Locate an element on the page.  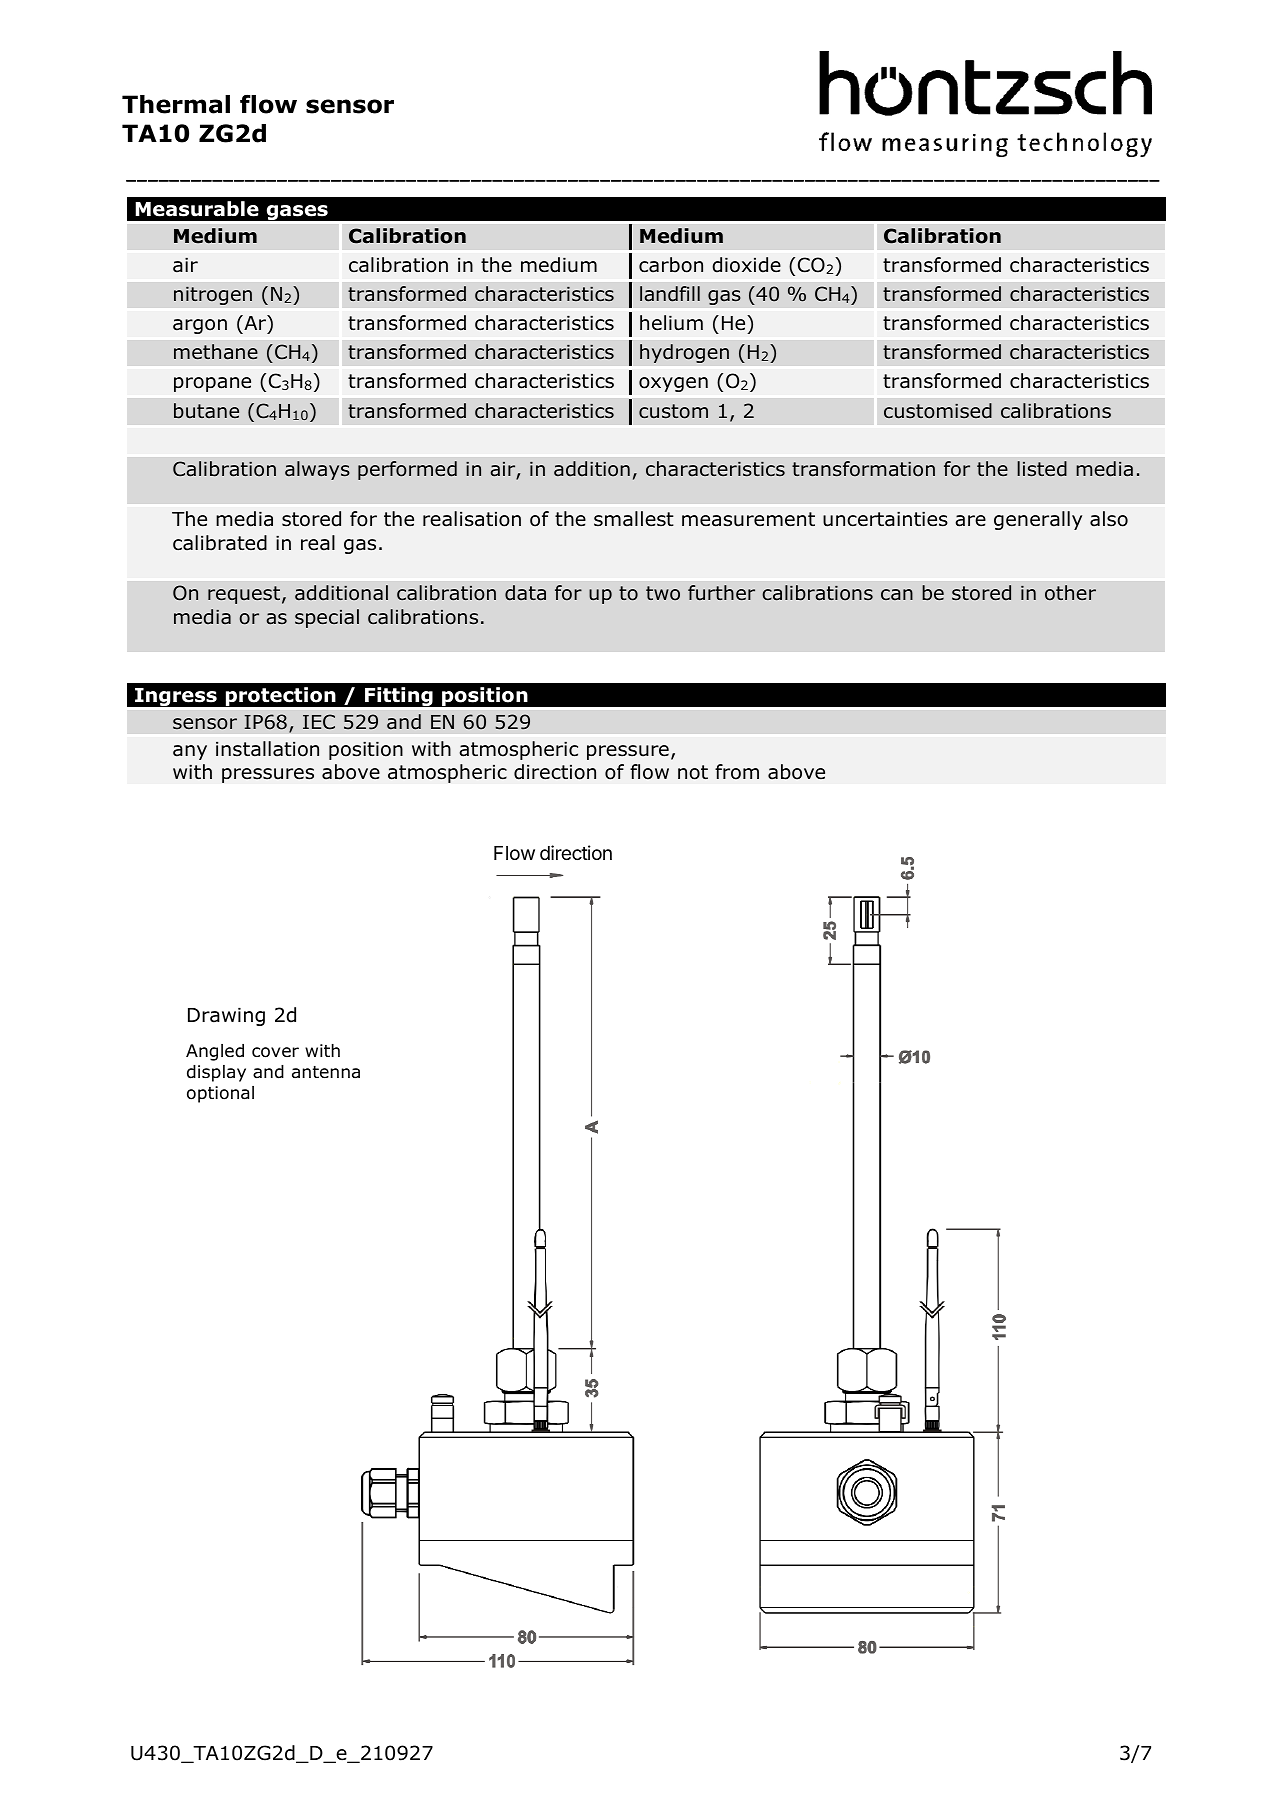
not is located at coordinates (693, 772).
